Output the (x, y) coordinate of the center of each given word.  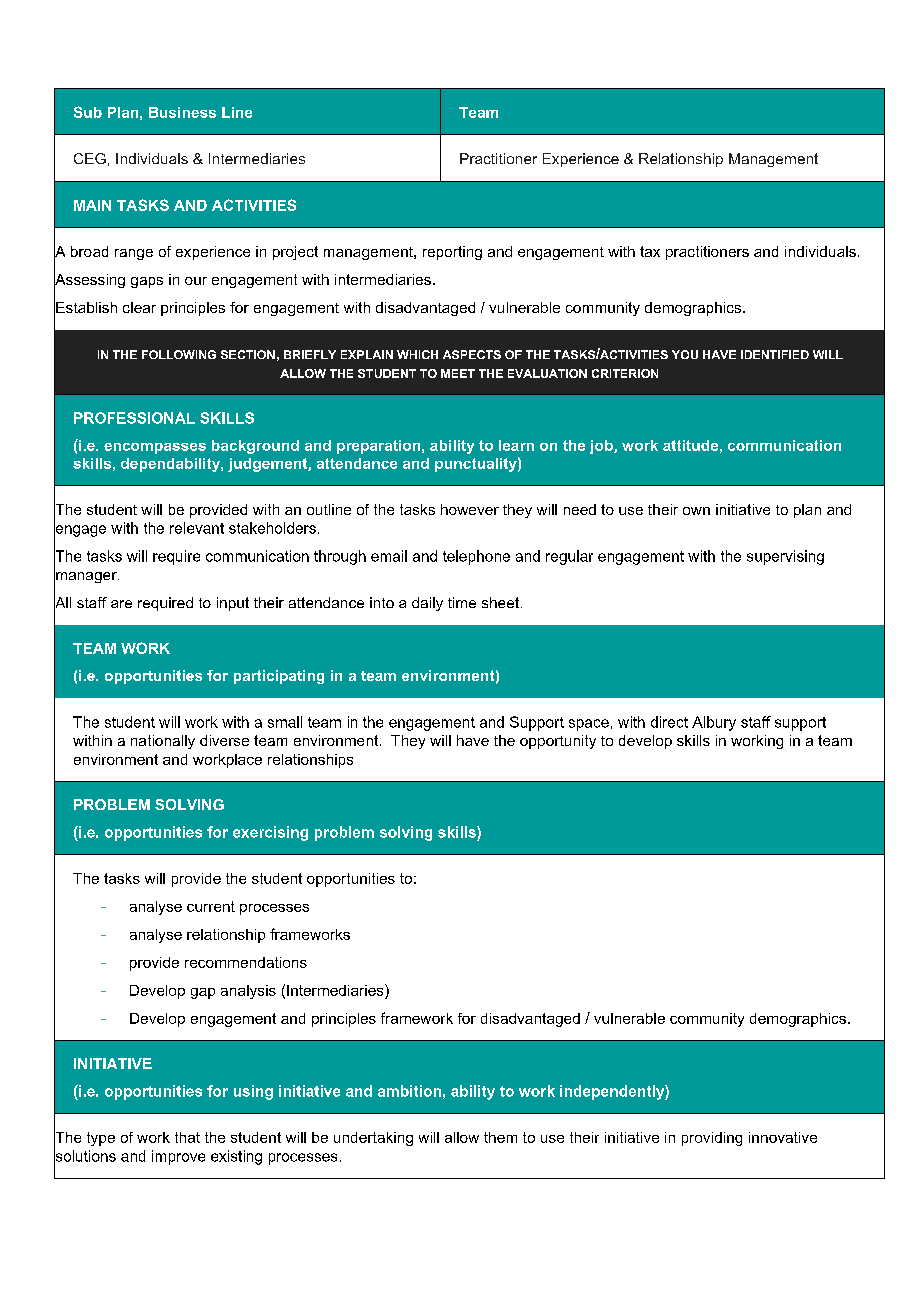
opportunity (558, 742)
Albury (714, 723)
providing (712, 1139)
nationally (163, 742)
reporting (452, 253)
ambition (409, 1091)
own (696, 511)
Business (182, 112)
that (187, 1137)
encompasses (155, 448)
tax (650, 251)
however (470, 509)
